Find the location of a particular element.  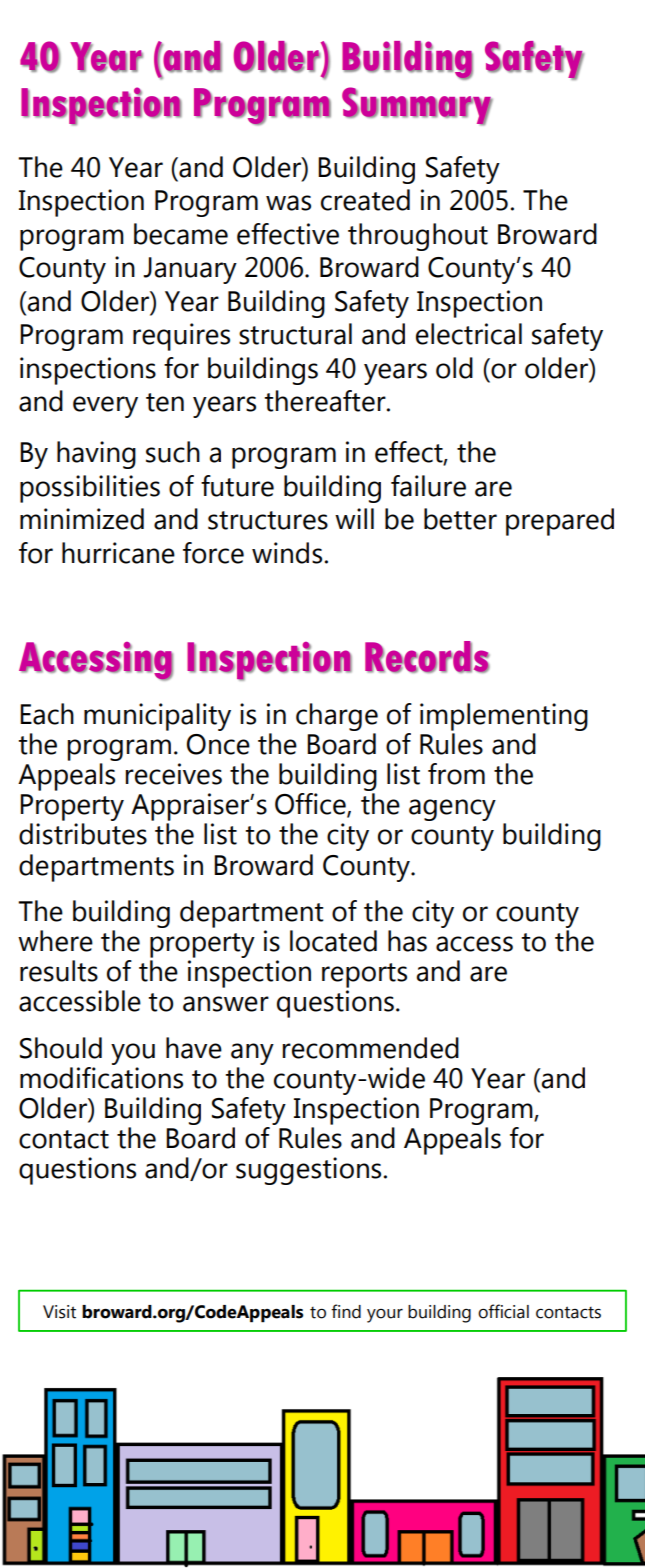

was is located at coordinates (288, 203).
